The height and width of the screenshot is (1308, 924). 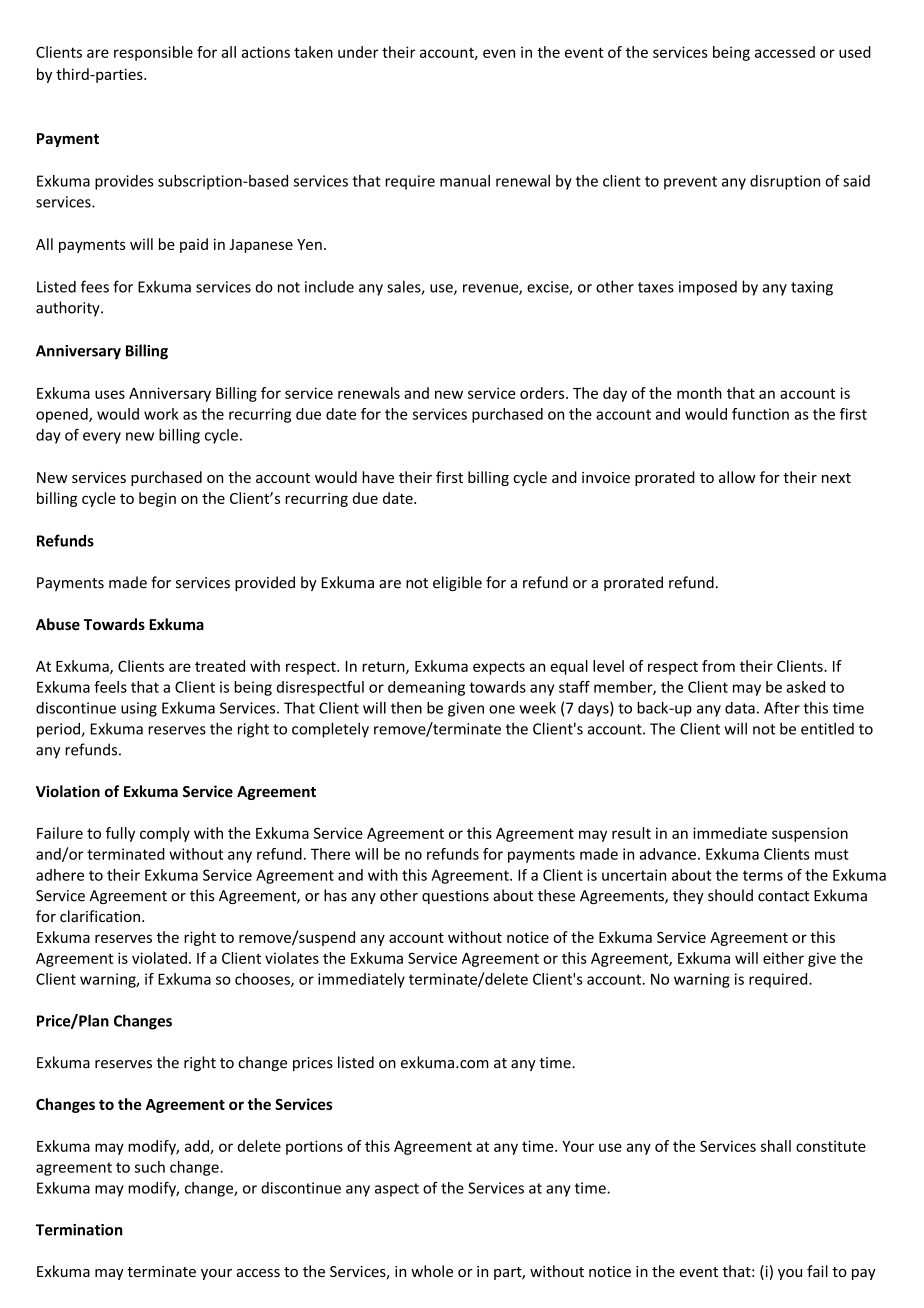 What do you see at coordinates (358, 52) in the screenshot?
I see `under` at bounding box center [358, 52].
